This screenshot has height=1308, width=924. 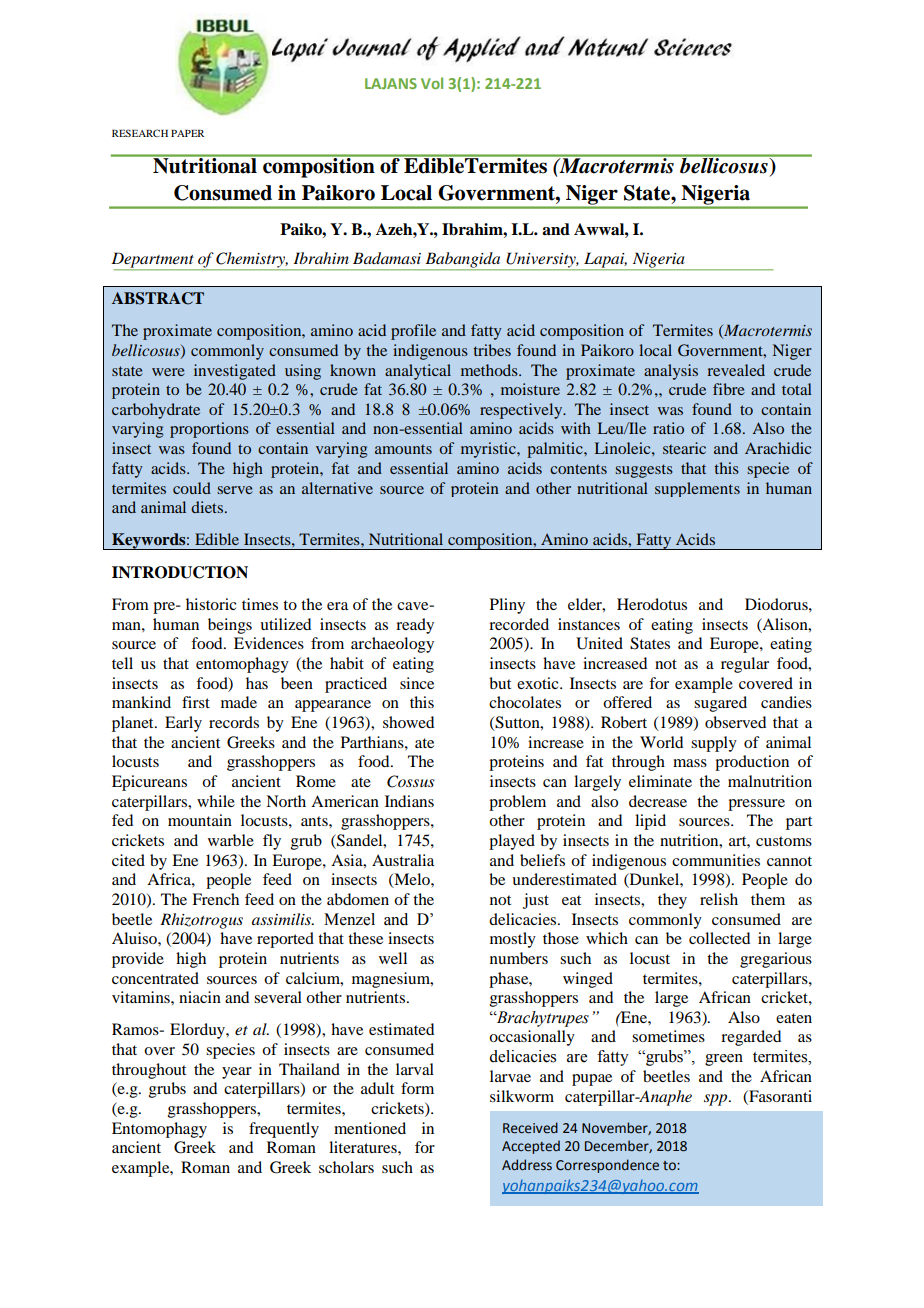 I want to click on Vol, so click(x=432, y=83).
